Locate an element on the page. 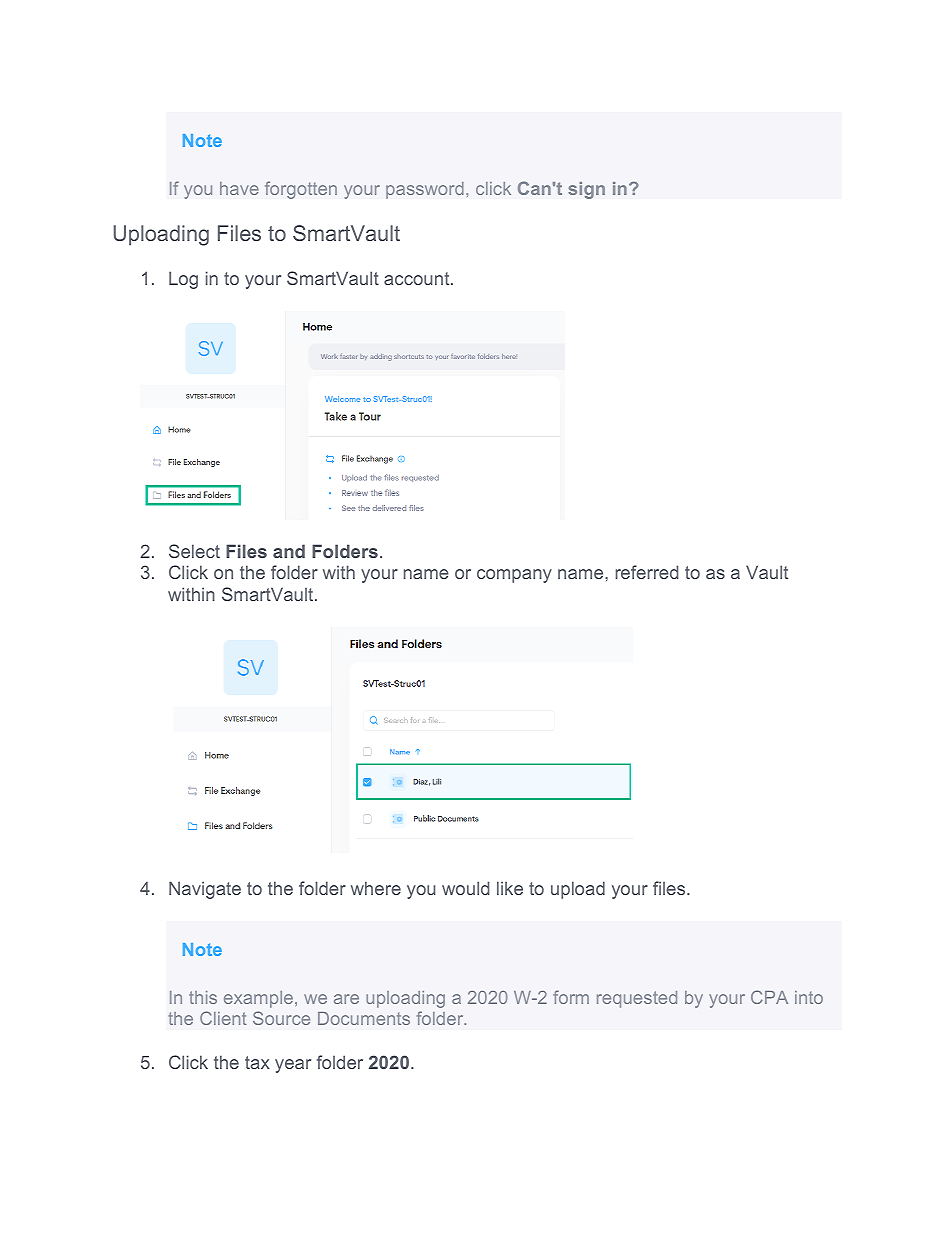  referred is located at coordinates (647, 572).
